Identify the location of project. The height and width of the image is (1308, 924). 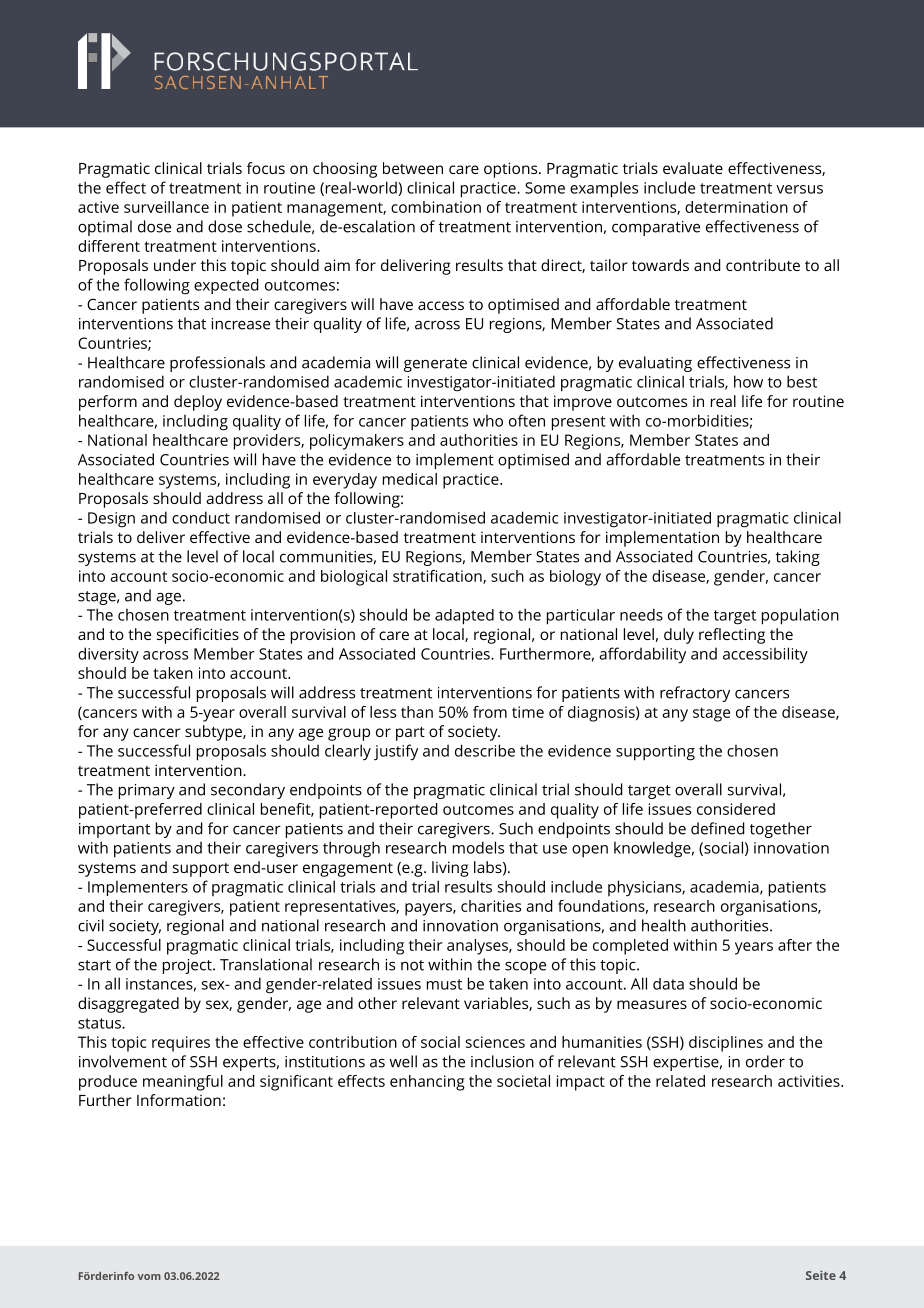
(188, 966).
